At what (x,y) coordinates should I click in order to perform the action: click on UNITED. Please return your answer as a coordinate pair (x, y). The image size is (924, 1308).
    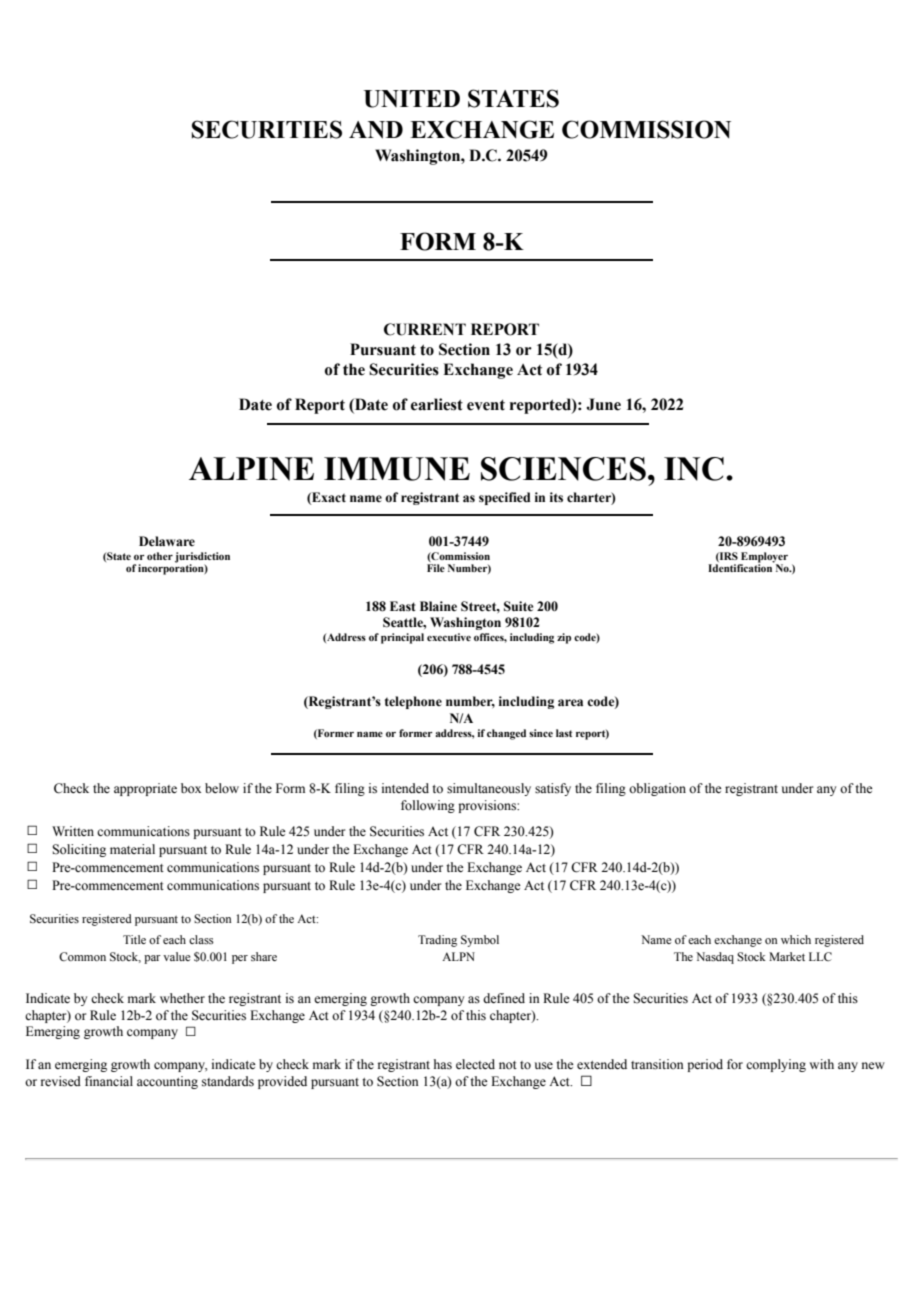
    Looking at the image, I should click on (412, 99).
